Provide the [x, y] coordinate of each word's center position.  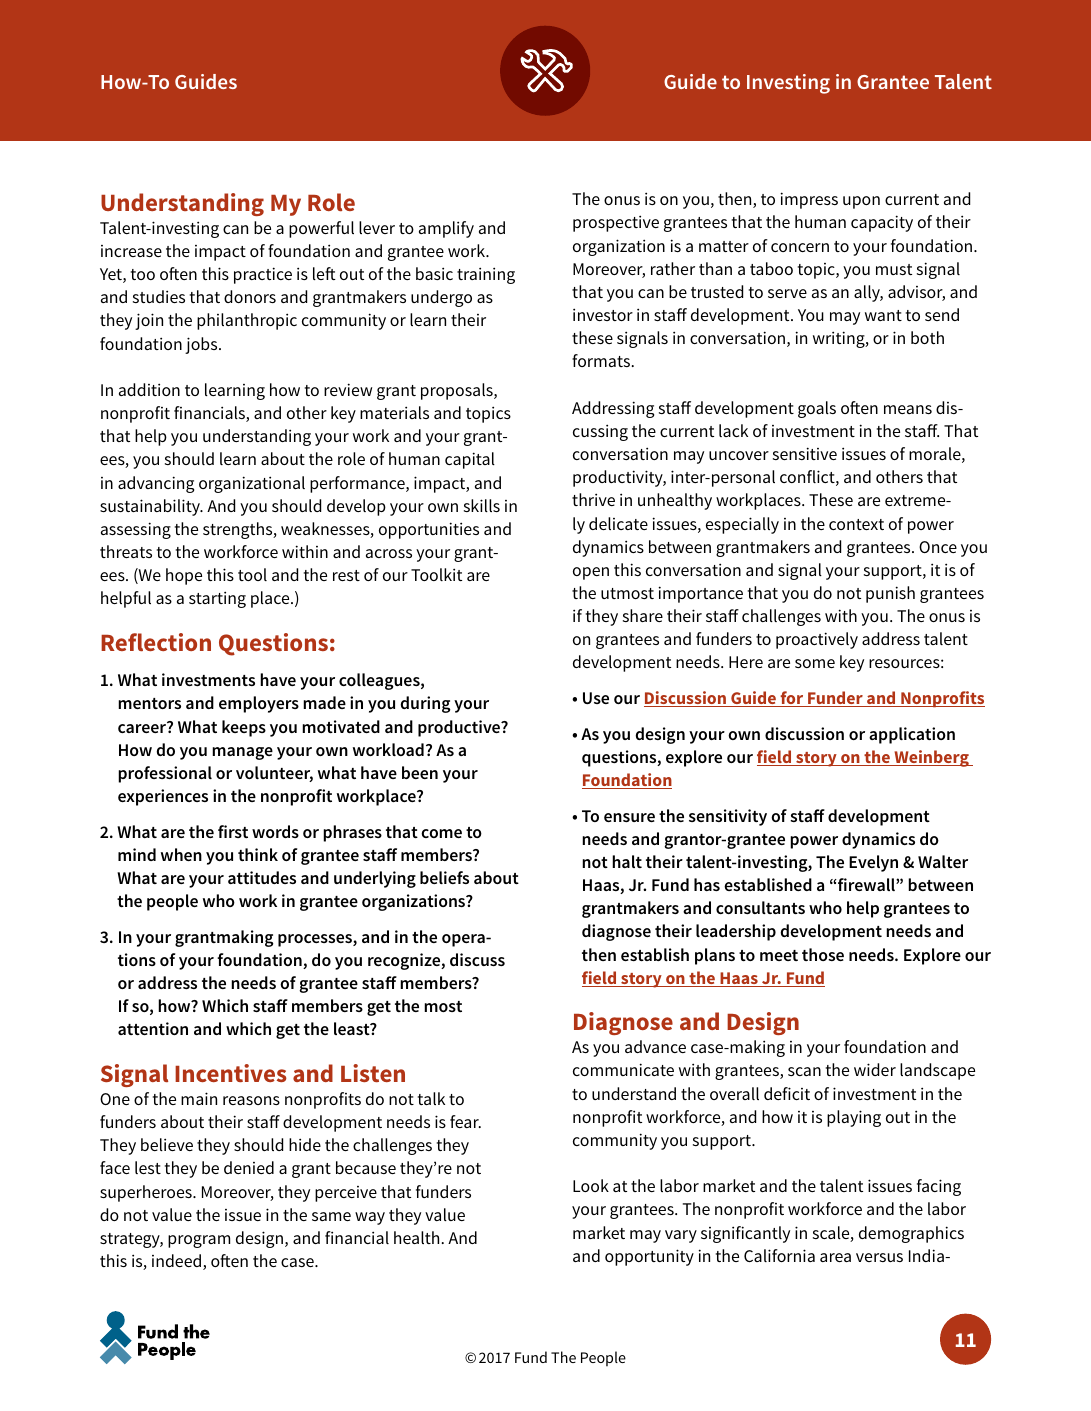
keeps [244, 728]
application [912, 735]
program [199, 1241]
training [486, 275]
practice [263, 275]
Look [591, 1185]
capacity [882, 223]
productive [460, 728]
